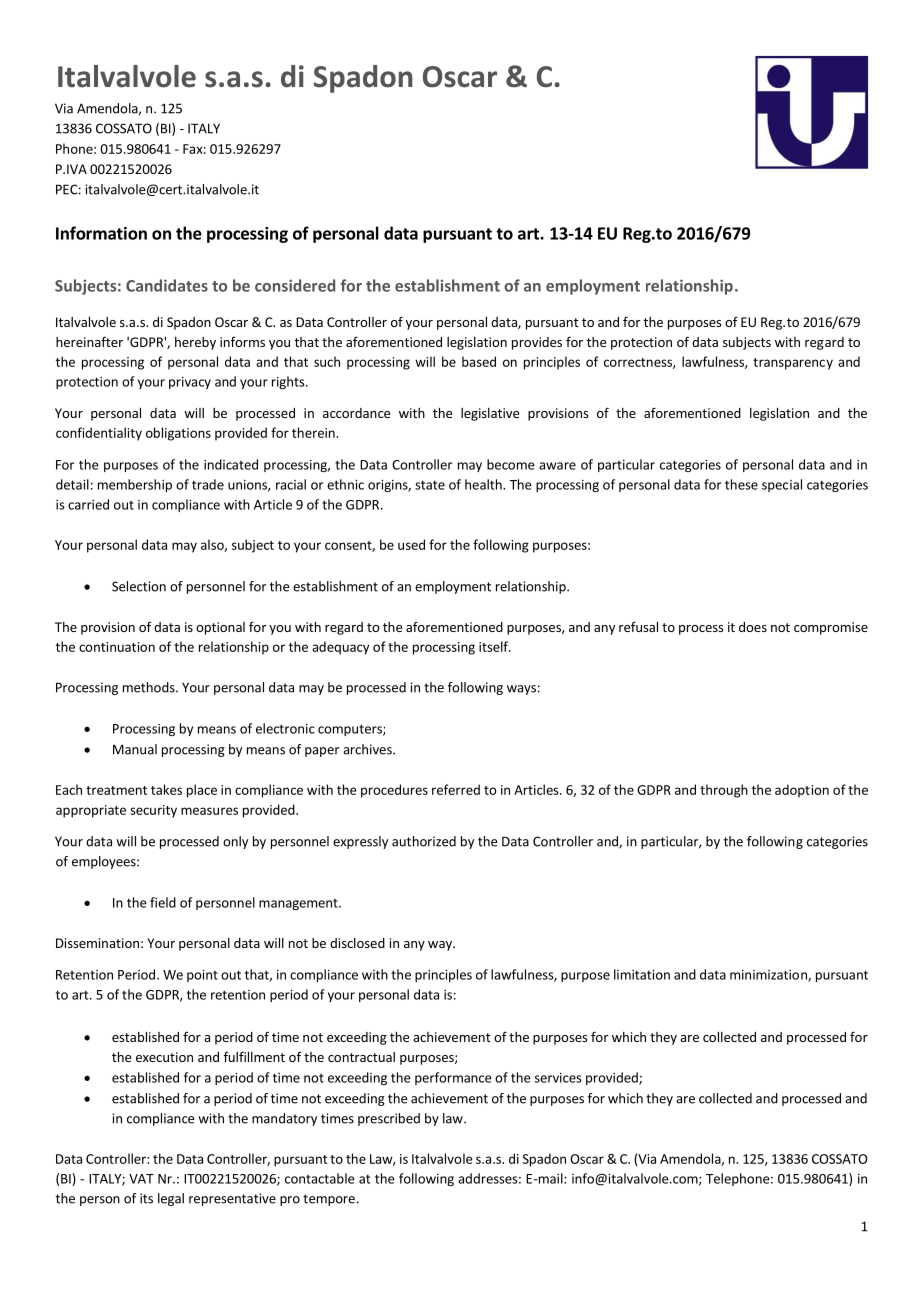 Image resolution: width=924 pixels, height=1308 pixels. What do you see at coordinates (167, 285) in the page?
I see `Candidates` at bounding box center [167, 285].
